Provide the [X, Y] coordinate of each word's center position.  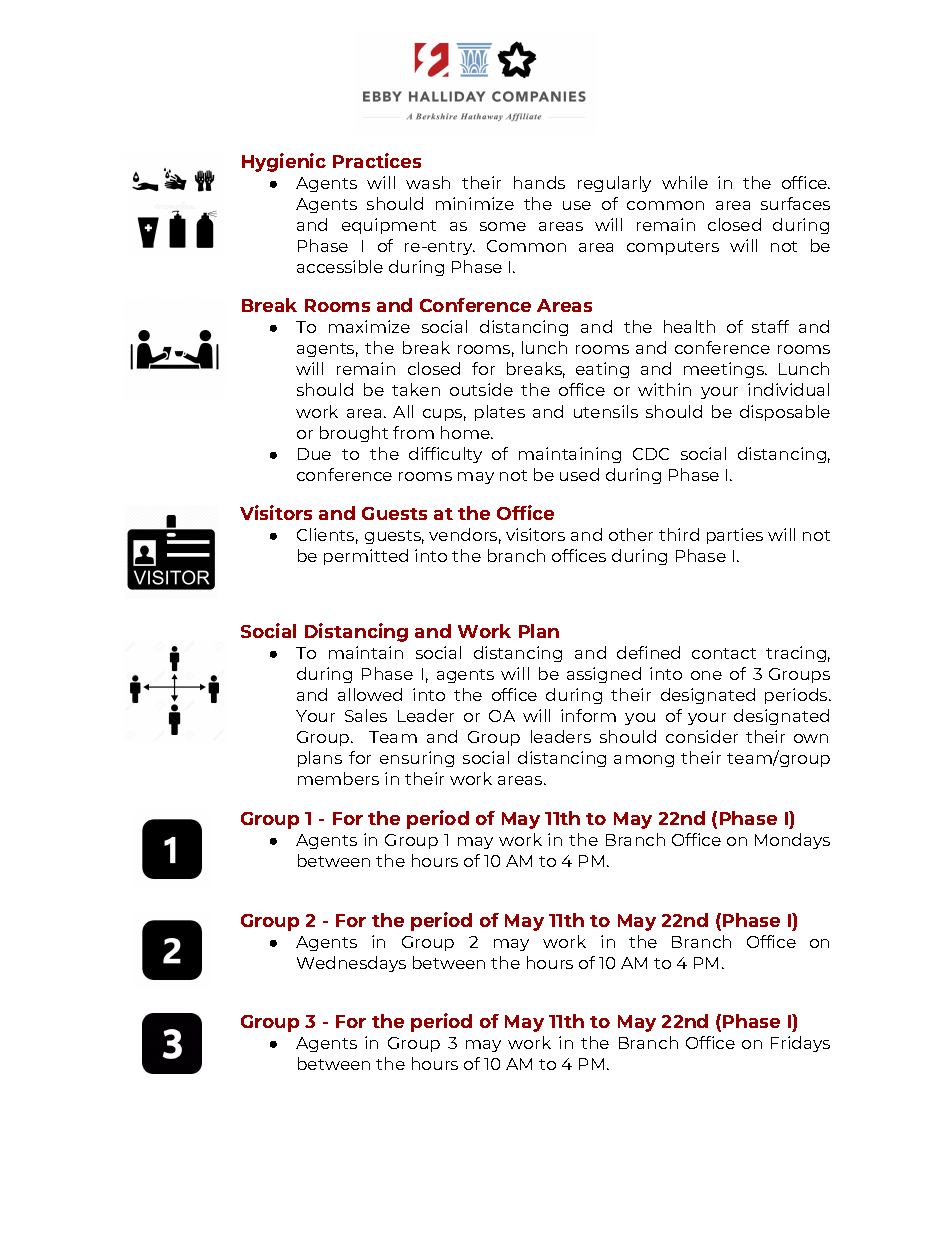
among [644, 761]
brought [354, 434]
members [338, 778]
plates [500, 413]
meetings [725, 370]
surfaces [795, 203]
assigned [604, 675]
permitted [366, 557]
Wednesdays [351, 964]
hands [539, 182]
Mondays [792, 841]
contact [724, 653]
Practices [377, 160]
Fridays [800, 1044]
